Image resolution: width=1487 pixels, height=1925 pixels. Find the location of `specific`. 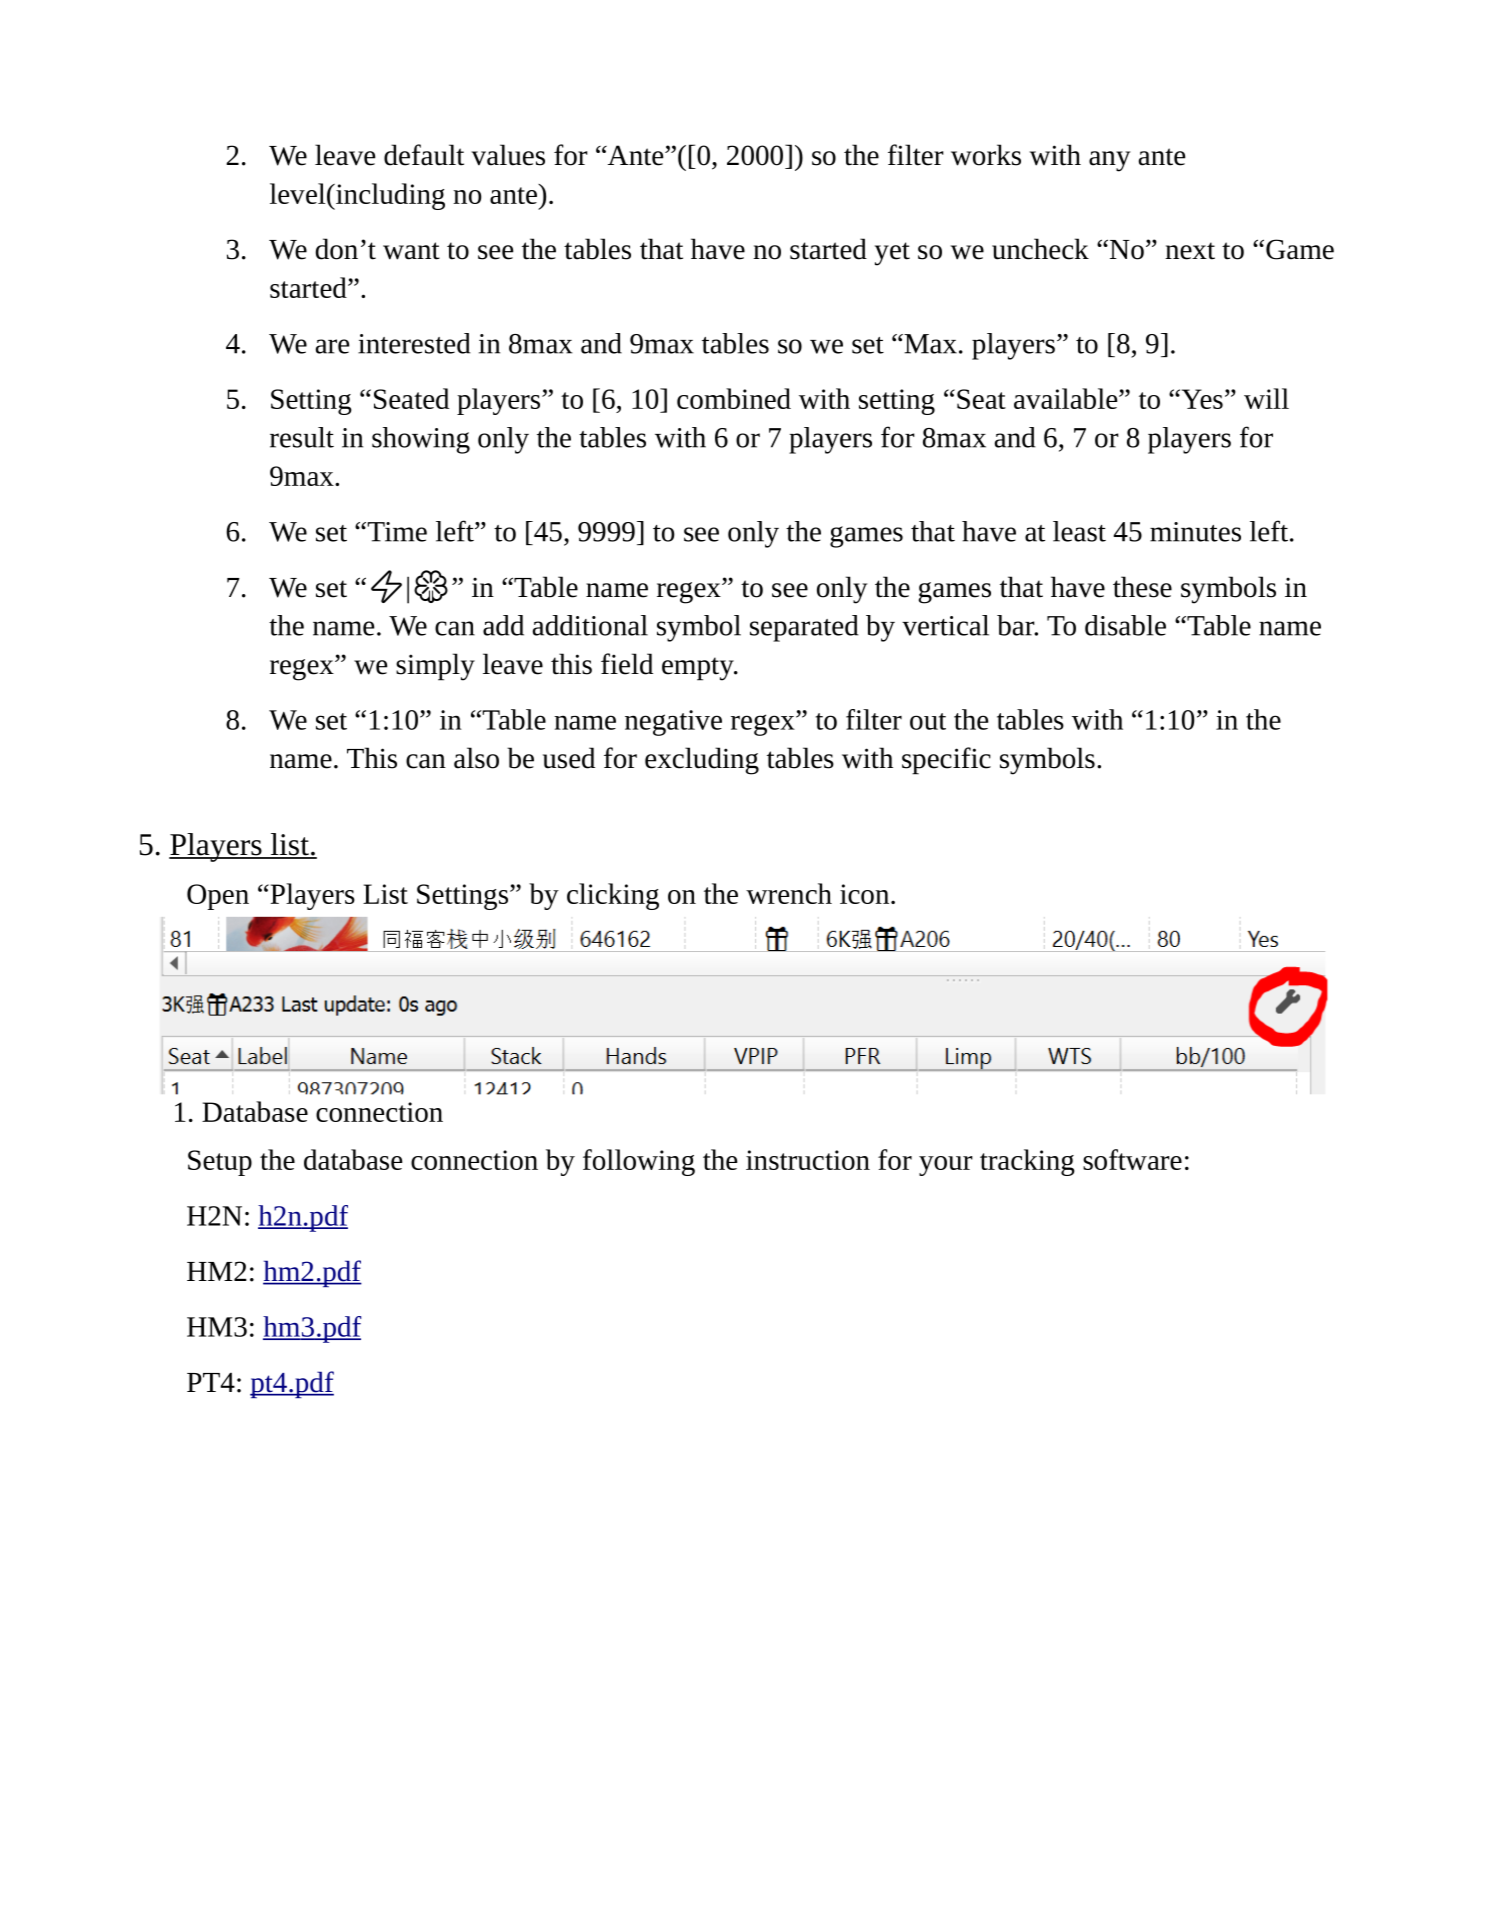

specific is located at coordinates (946, 761).
